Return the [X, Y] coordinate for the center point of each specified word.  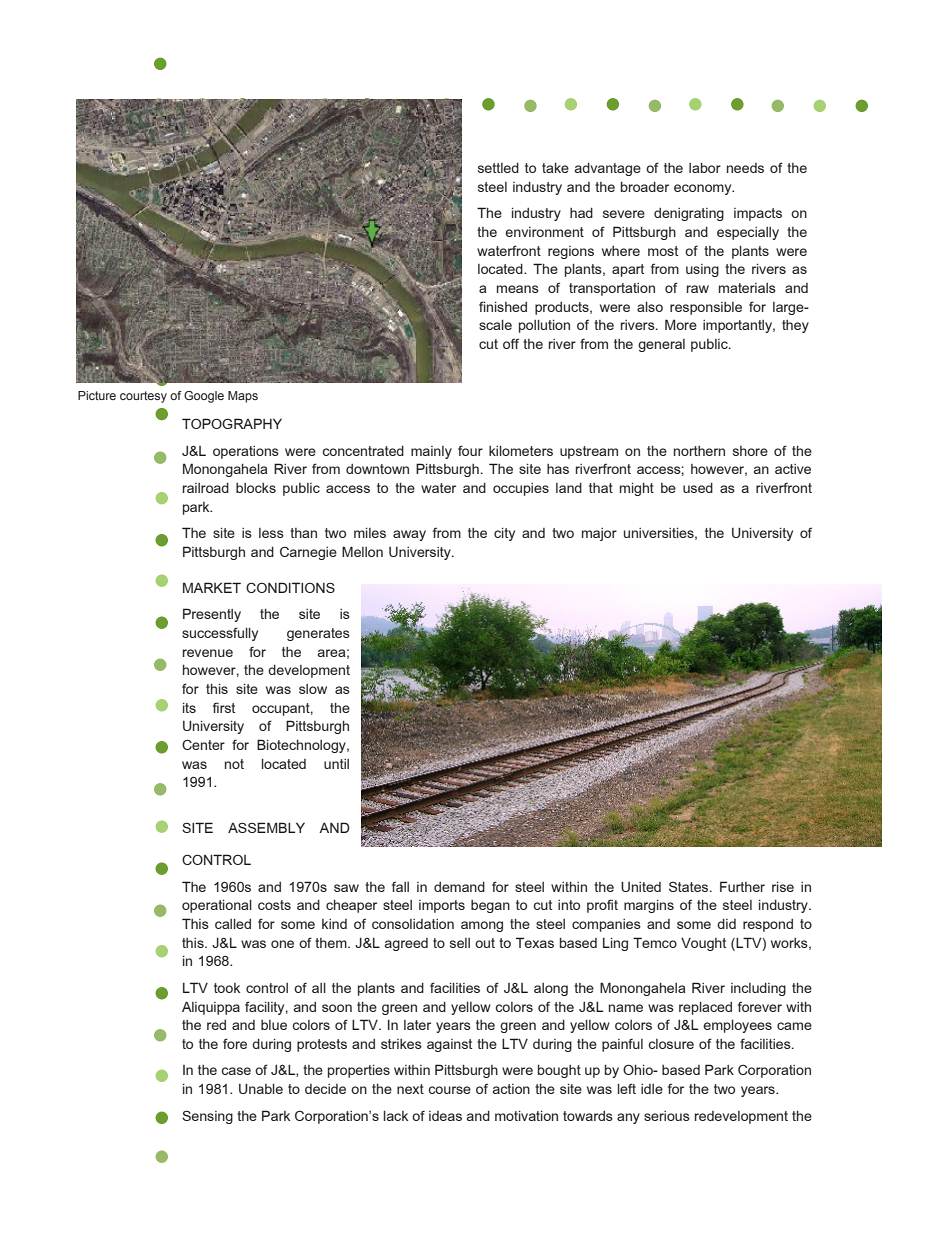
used [698, 488]
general [661, 345]
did [726, 924]
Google [204, 397]
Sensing [207, 1117]
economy [704, 189]
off [511, 343]
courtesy [143, 397]
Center [203, 744]
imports [442, 906]
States [690, 887]
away [409, 535]
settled [498, 168]
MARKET [212, 587]
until [336, 764]
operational [217, 906]
